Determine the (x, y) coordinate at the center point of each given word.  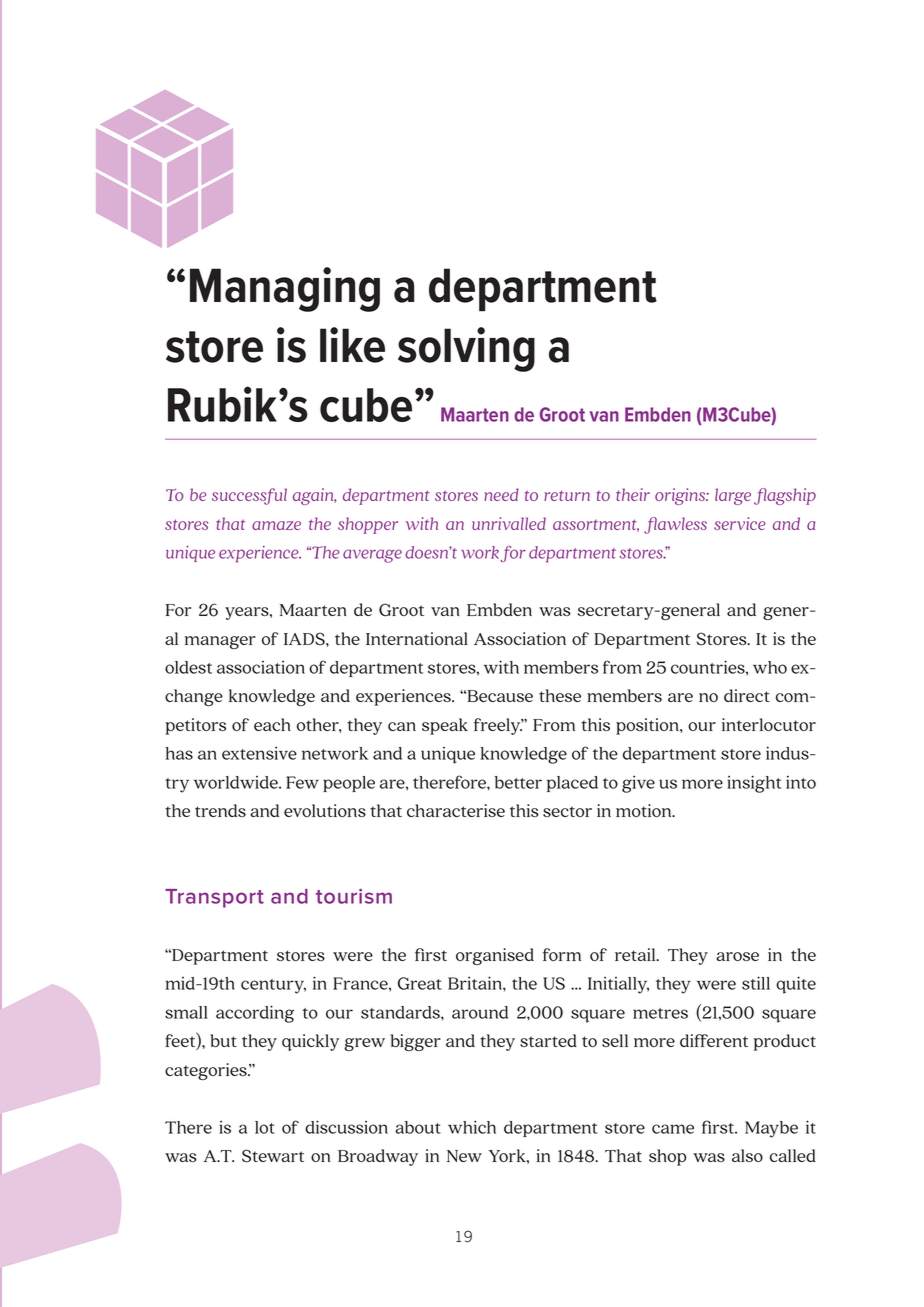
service (739, 523)
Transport (214, 898)
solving (466, 349)
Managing (285, 289)
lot (265, 1127)
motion (645, 810)
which (472, 1127)
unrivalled (509, 523)
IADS (305, 639)
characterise (456, 810)
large (733, 496)
